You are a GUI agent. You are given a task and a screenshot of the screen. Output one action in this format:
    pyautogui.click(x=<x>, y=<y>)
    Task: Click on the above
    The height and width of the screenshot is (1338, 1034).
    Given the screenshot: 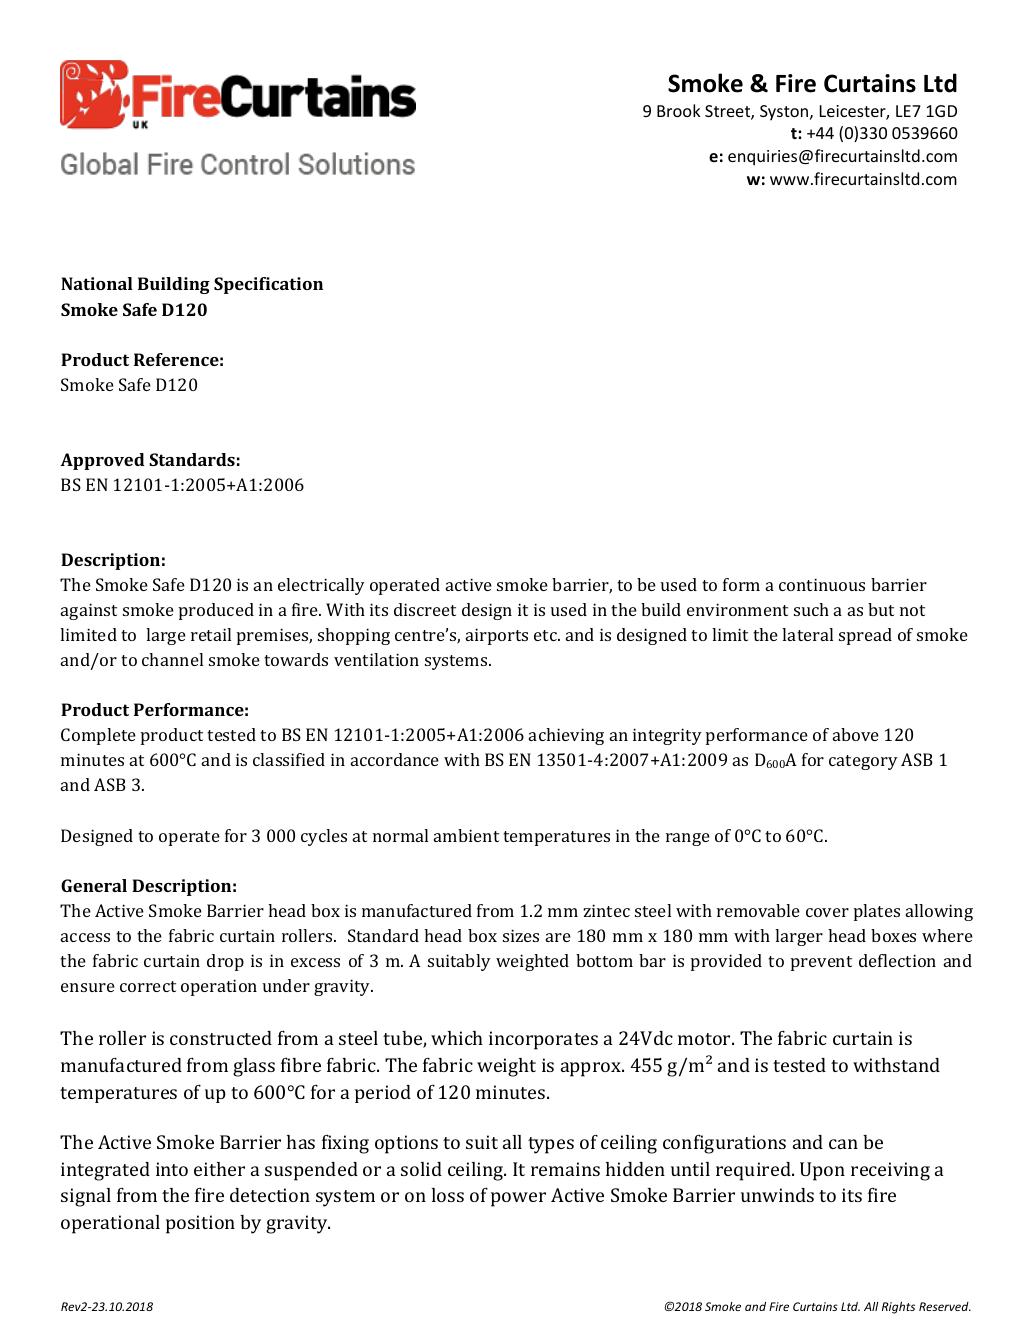 What is the action you would take?
    pyautogui.click(x=856, y=734)
